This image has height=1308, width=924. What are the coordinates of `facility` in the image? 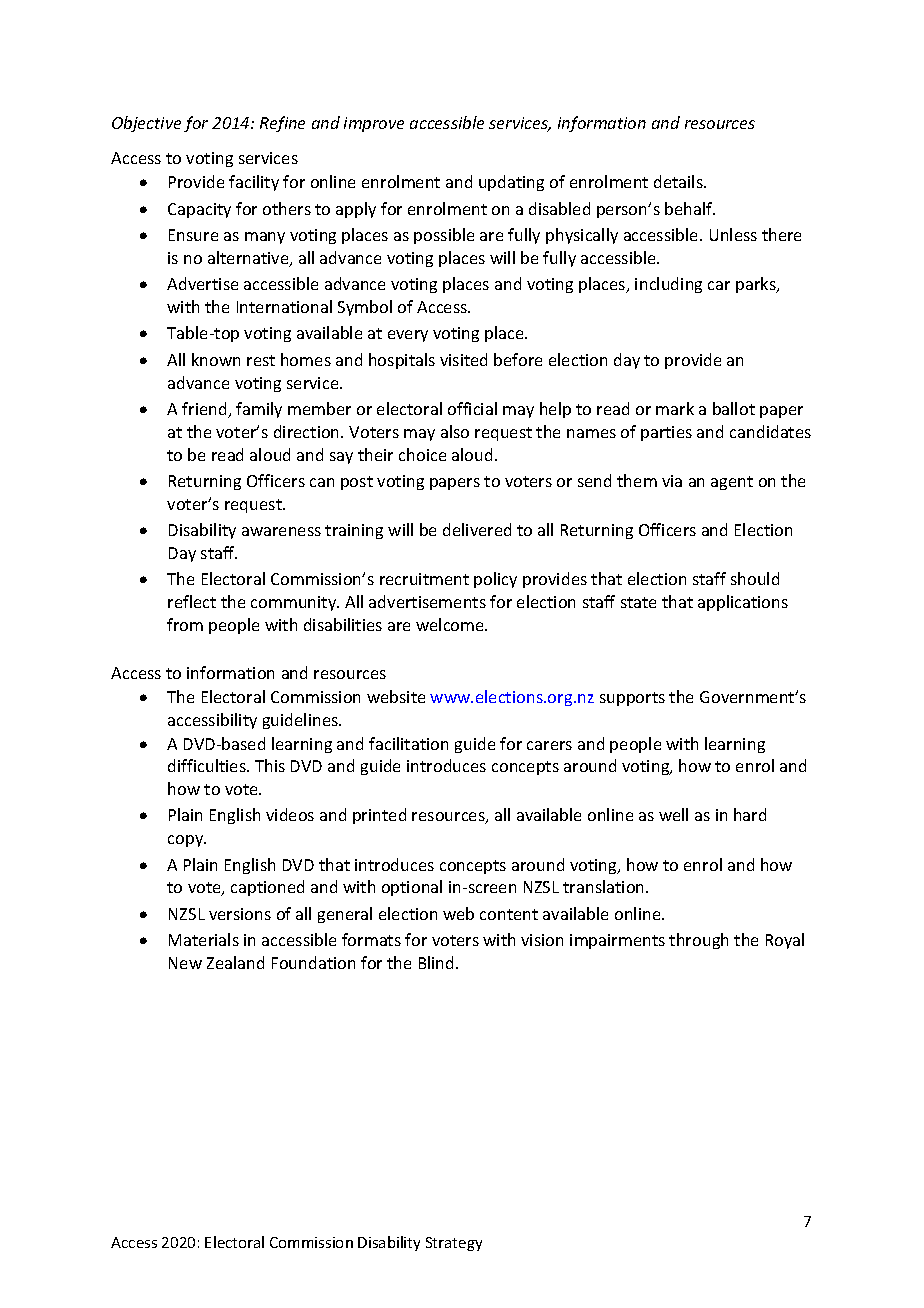 It's located at (254, 183).
